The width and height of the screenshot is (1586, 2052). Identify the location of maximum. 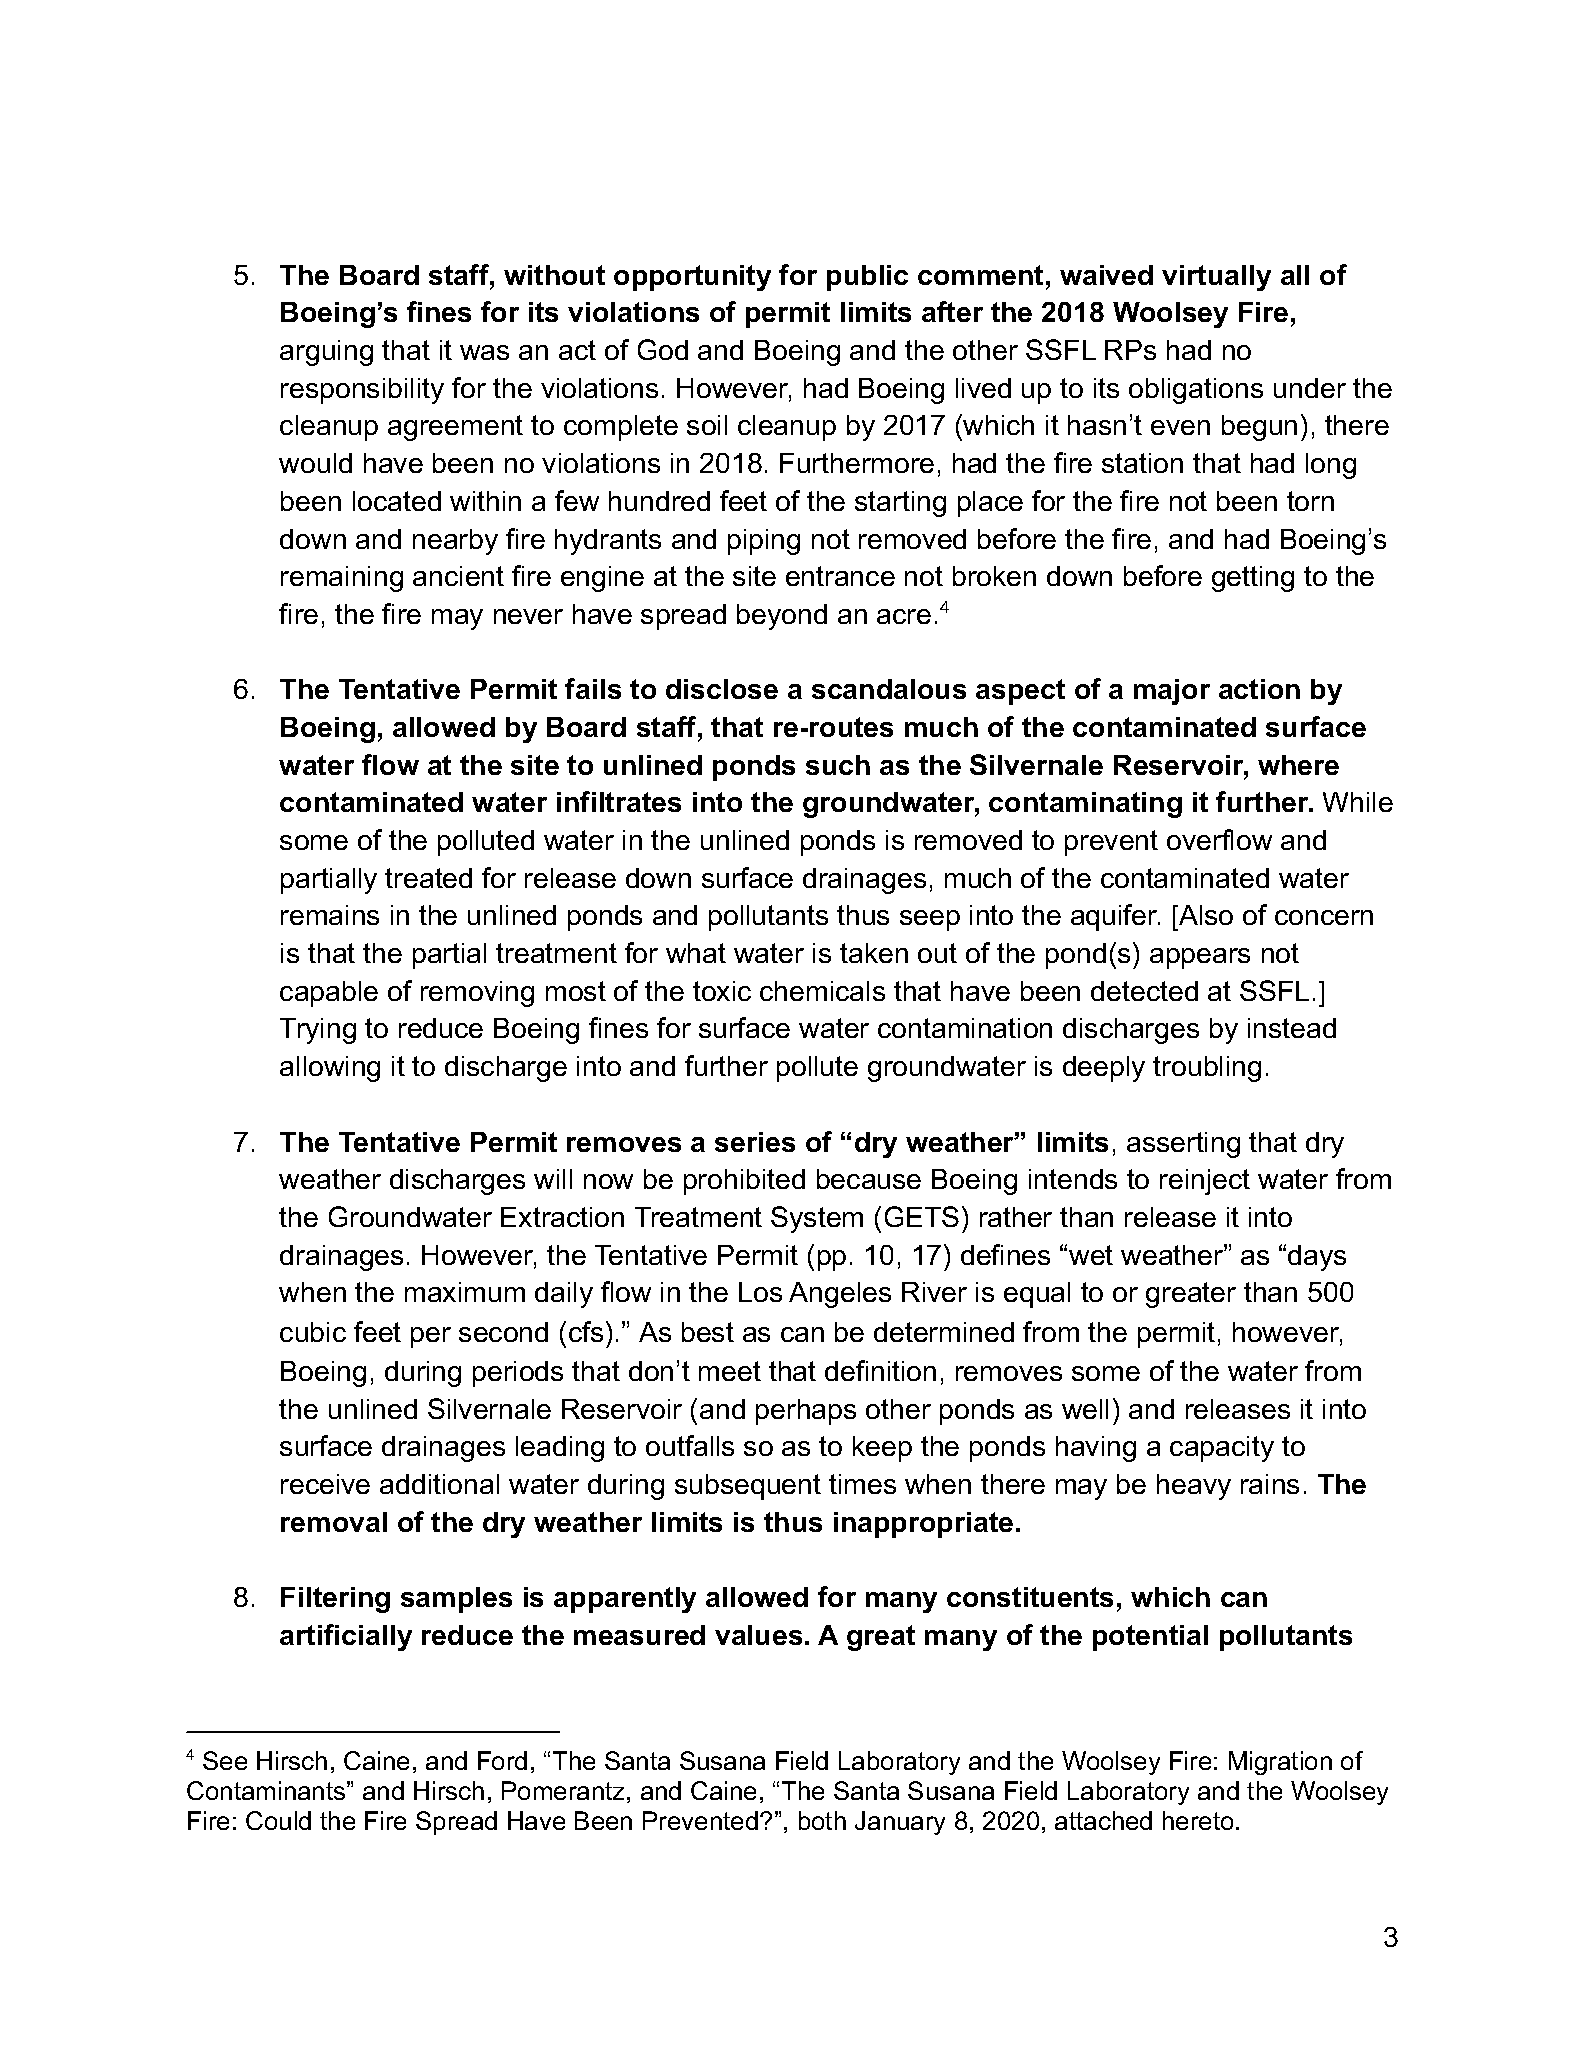
(465, 1292).
